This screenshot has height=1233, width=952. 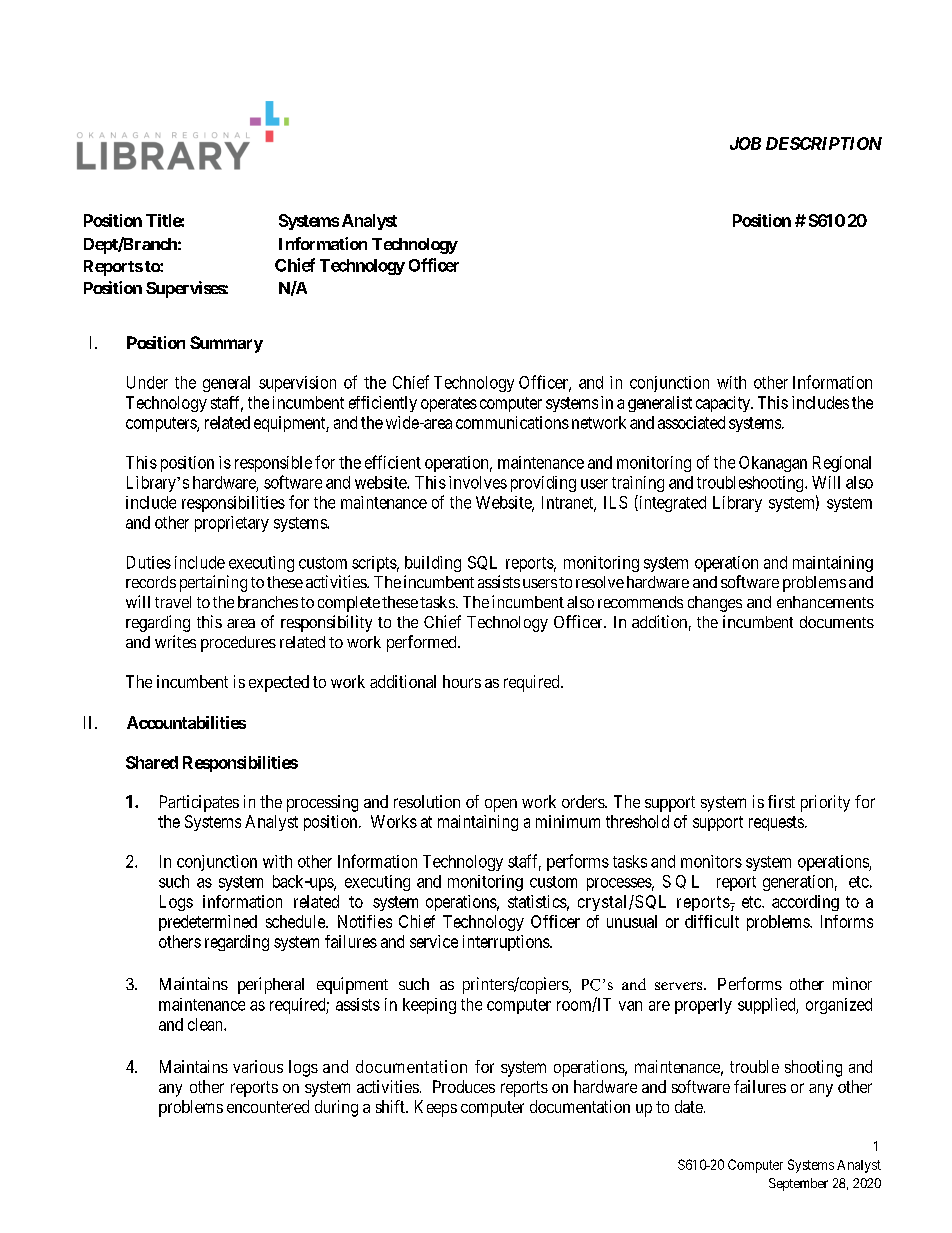 I want to click on requests, so click(x=776, y=823).
